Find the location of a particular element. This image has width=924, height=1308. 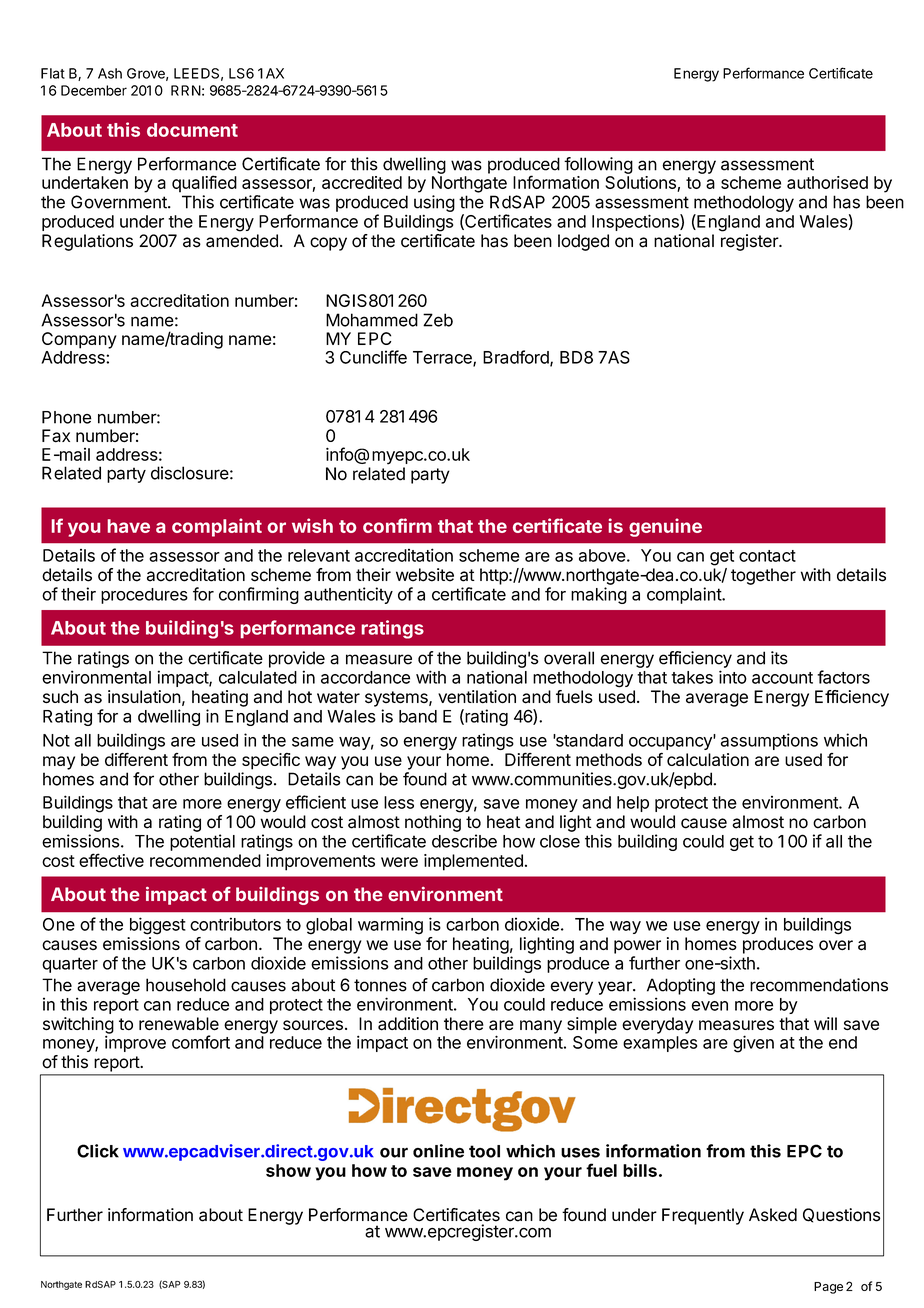

even is located at coordinates (710, 1006).
